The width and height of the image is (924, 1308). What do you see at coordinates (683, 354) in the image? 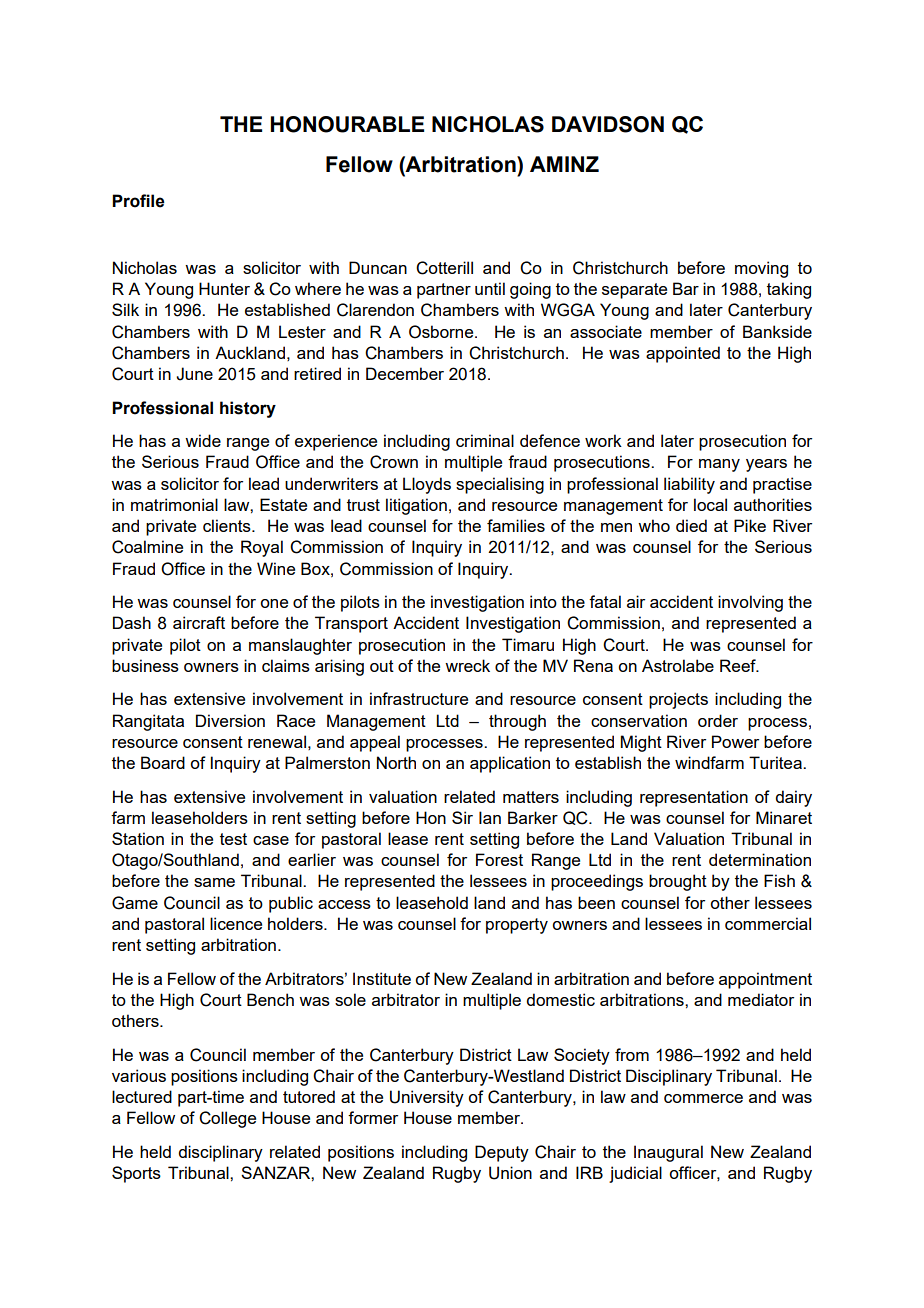
I see `appointed` at bounding box center [683, 354].
